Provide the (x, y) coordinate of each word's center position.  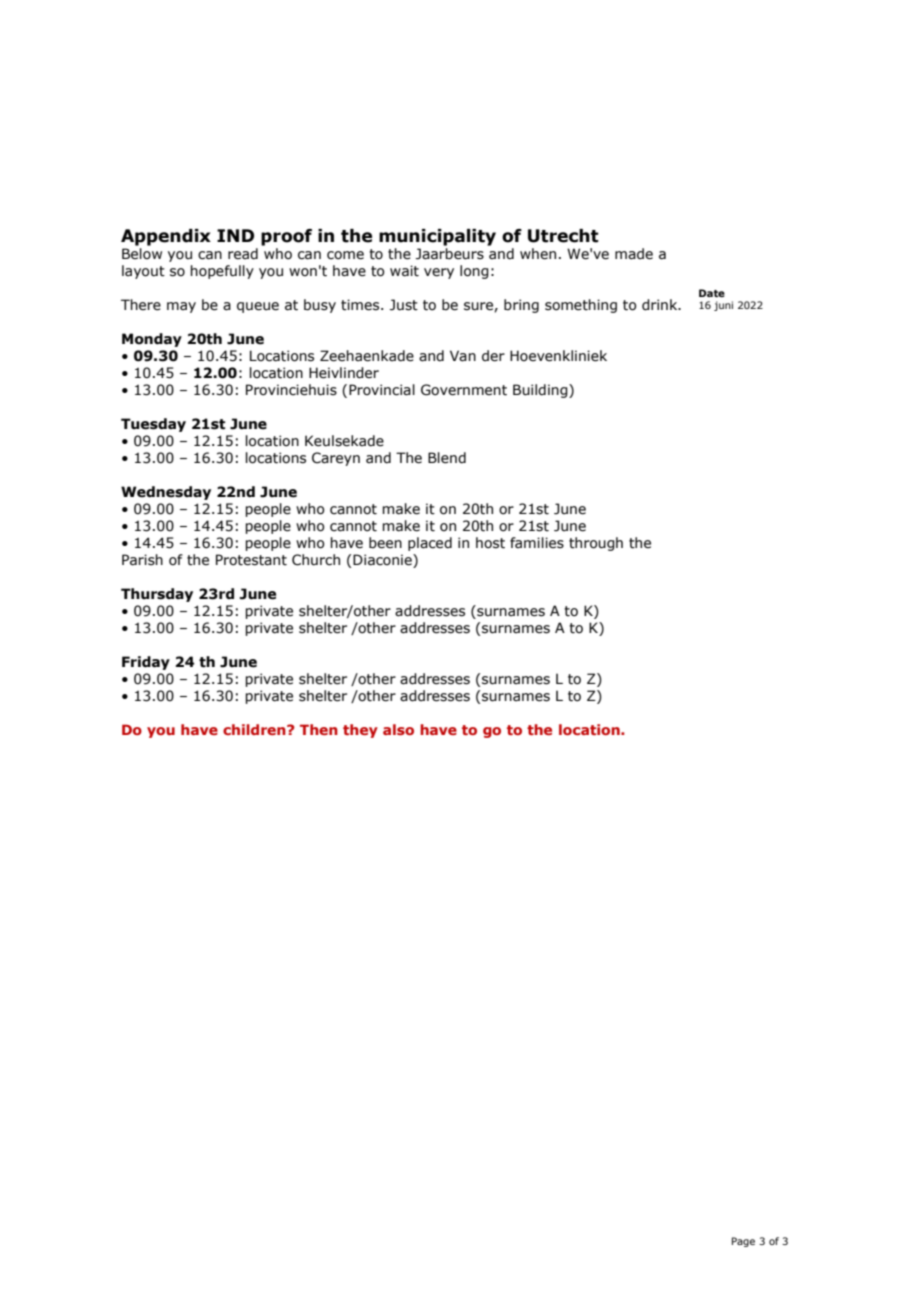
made (634, 254)
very (439, 273)
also (398, 729)
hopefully (222, 272)
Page (743, 1242)
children (255, 729)
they (360, 731)
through (596, 544)
